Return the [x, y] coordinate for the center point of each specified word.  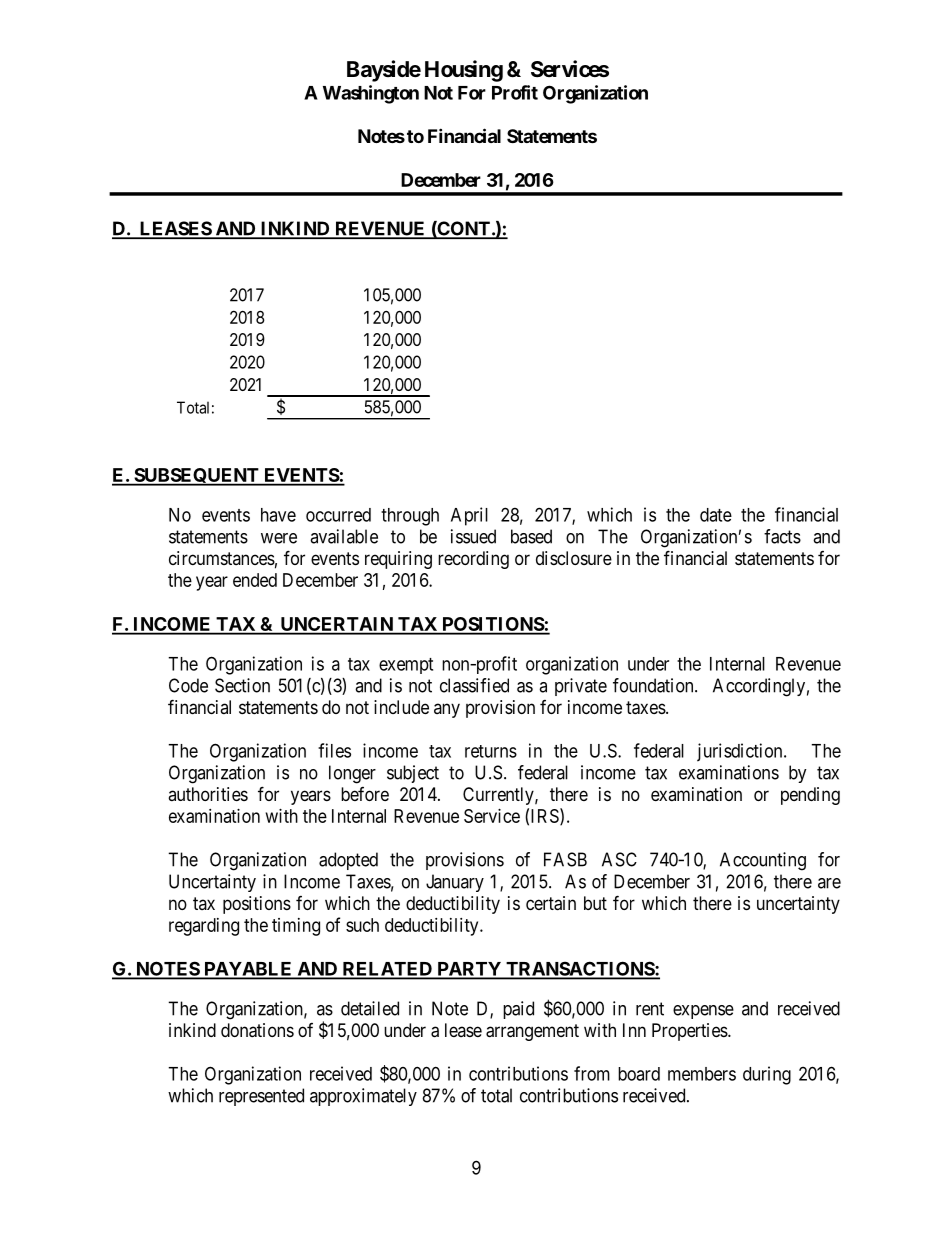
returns [491, 751]
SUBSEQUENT [196, 477]
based [531, 536]
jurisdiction [741, 752]
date [716, 515]
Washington [371, 94]
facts [782, 536]
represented [261, 1097]
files [334, 750]
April [469, 516]
